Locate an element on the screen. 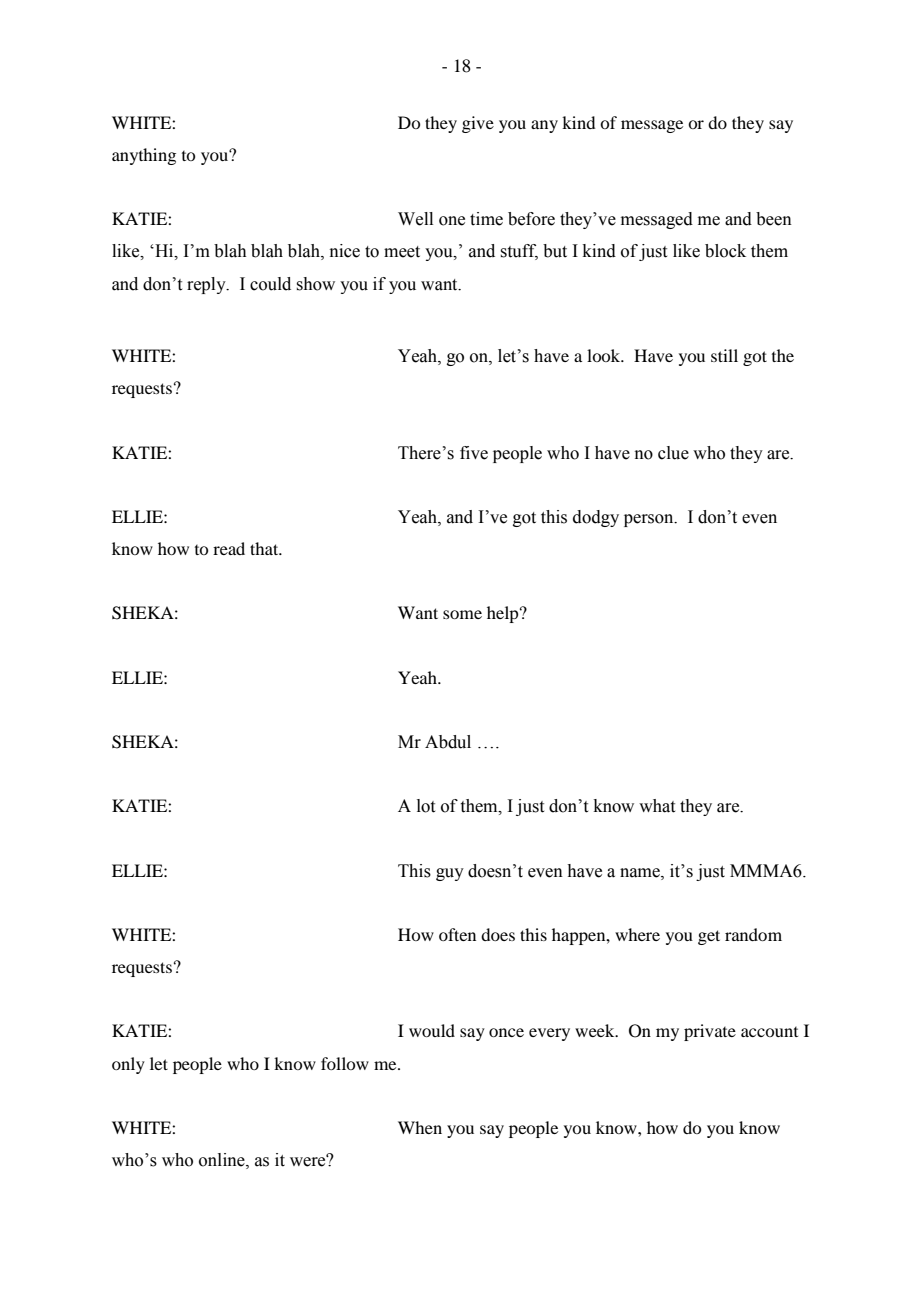 The height and width of the screenshot is (1308, 924). been is located at coordinates (774, 219).
